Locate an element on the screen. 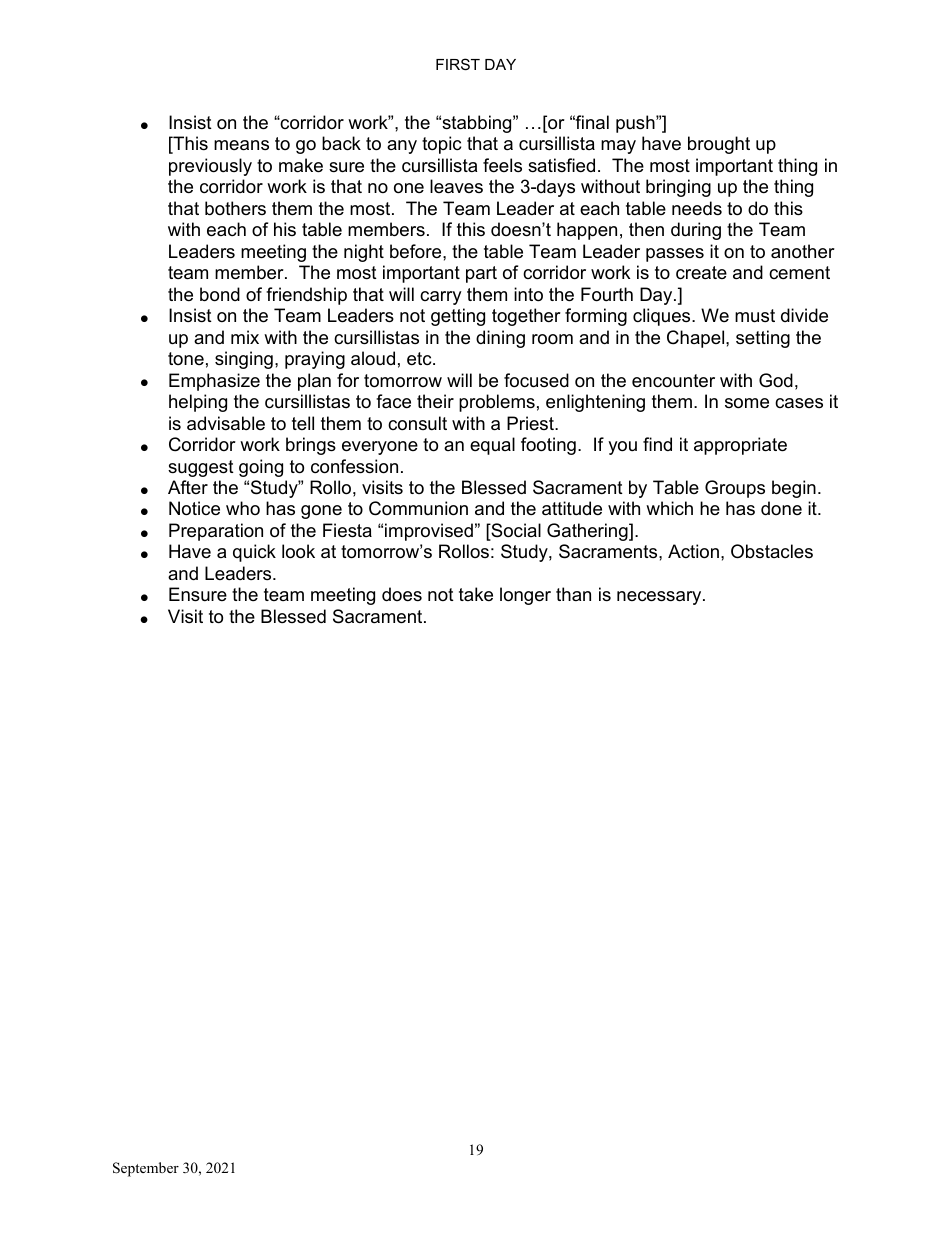 The width and height of the screenshot is (952, 1233). FIRST is located at coordinates (458, 64).
